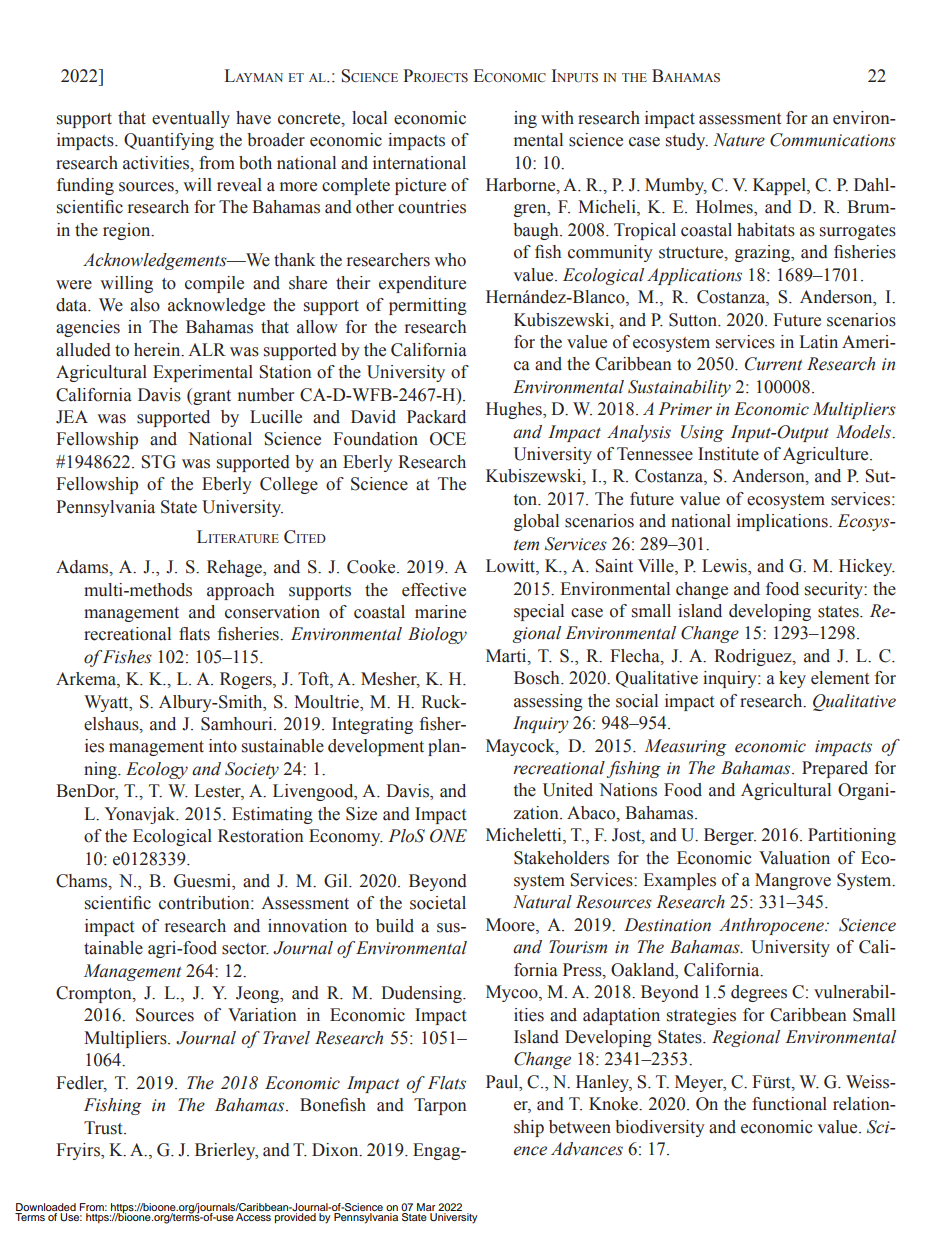 The width and height of the screenshot is (952, 1233). I want to click on Packard, so click(436, 417).
